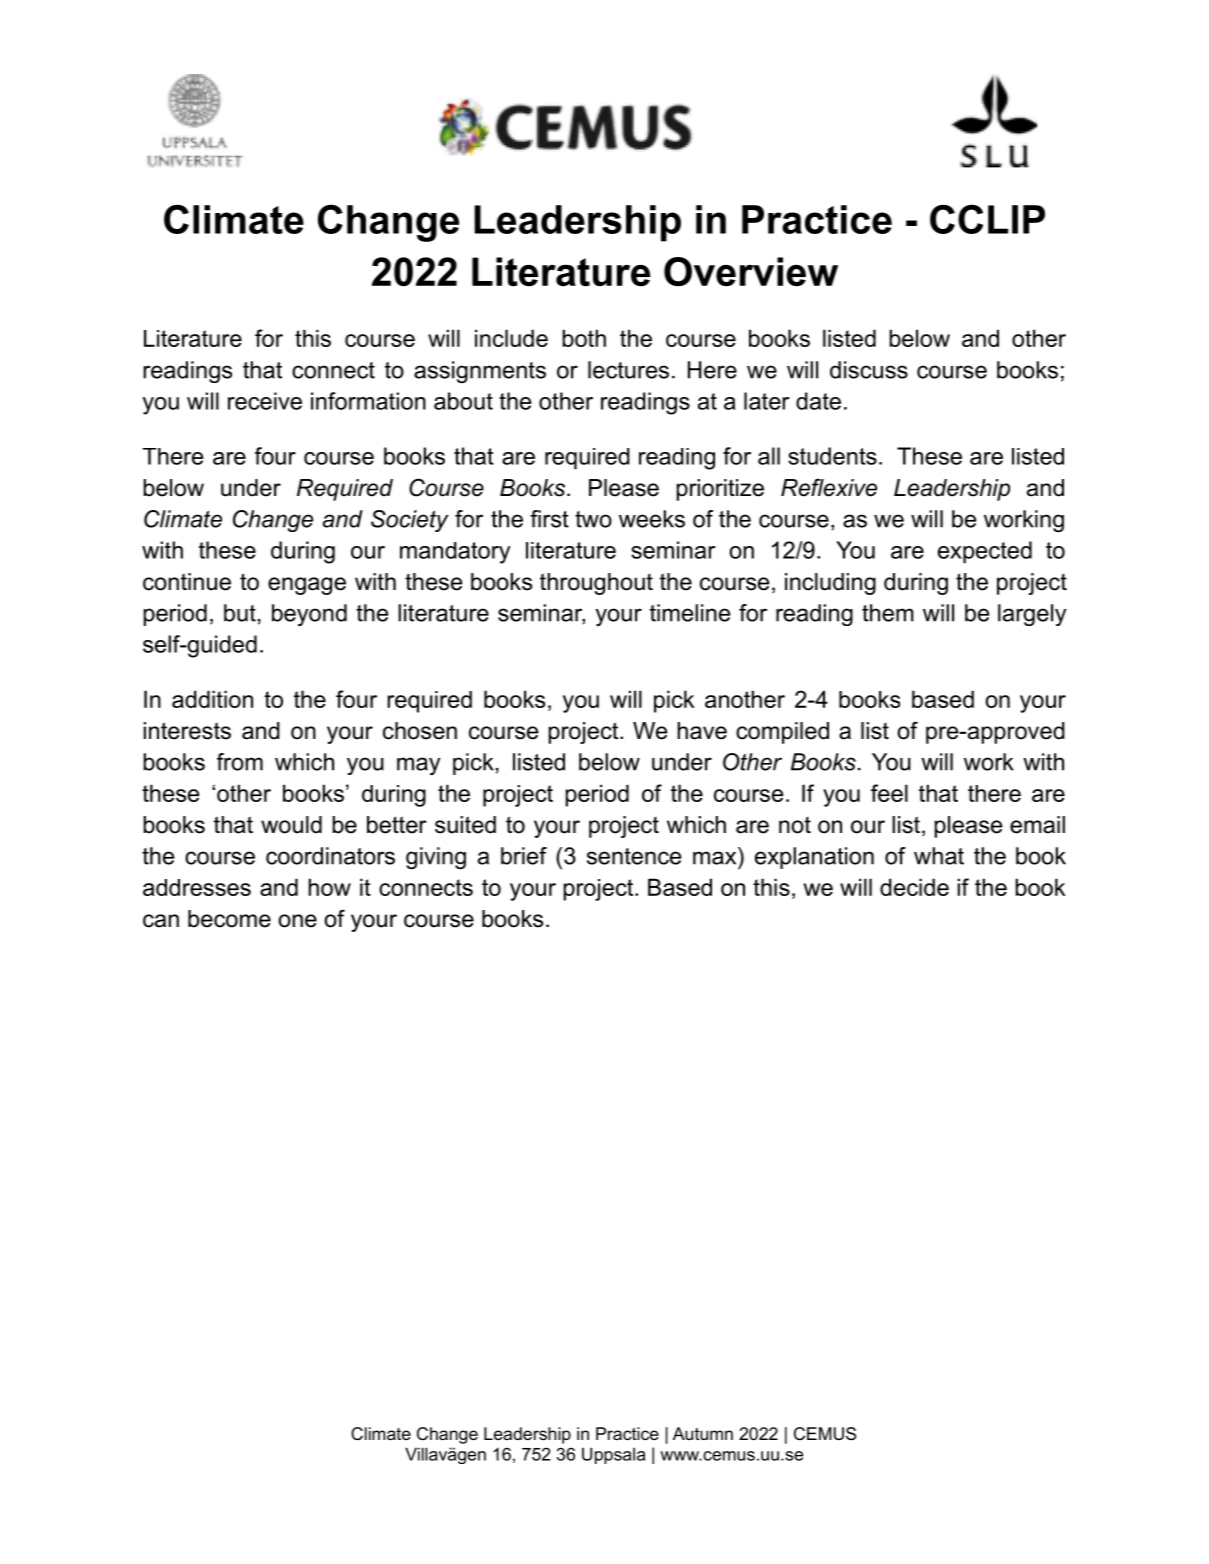  What do you see at coordinates (212, 699) in the document?
I see `addition` at bounding box center [212, 699].
